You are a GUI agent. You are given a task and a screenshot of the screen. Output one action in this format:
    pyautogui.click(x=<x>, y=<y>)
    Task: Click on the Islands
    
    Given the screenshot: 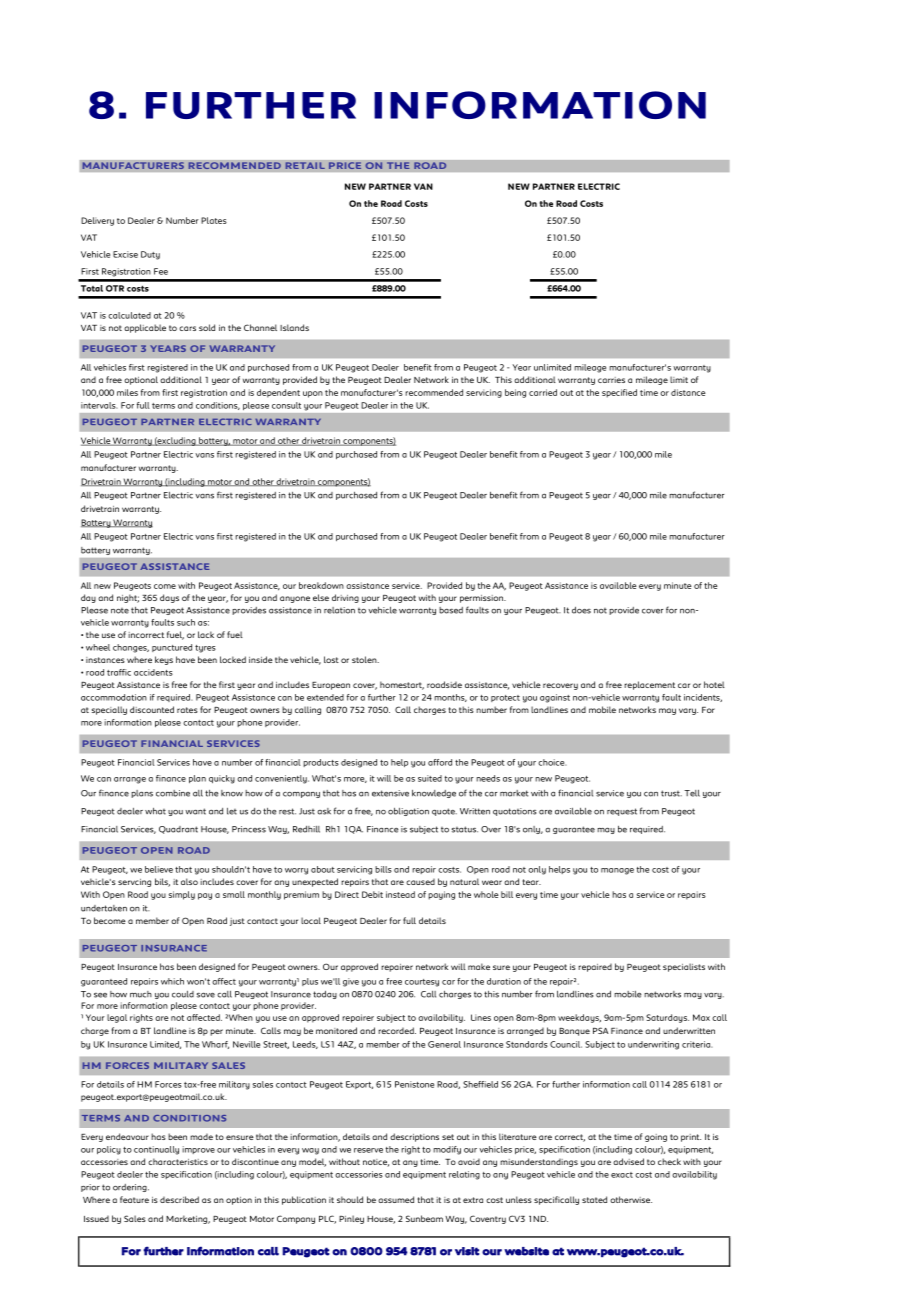 What is the action you would take?
    pyautogui.click(x=294, y=327)
